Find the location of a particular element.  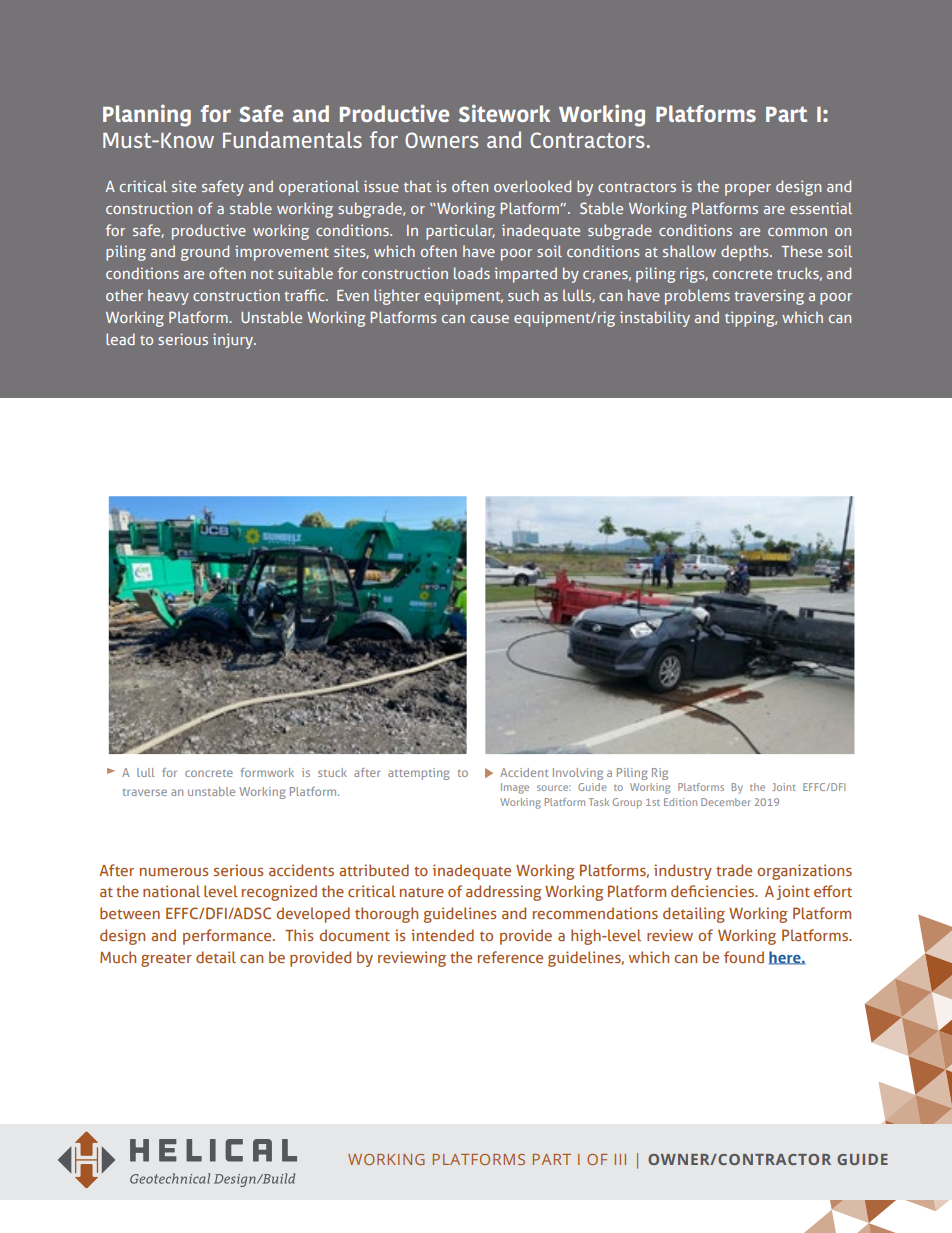

overlooked is located at coordinates (532, 186).
